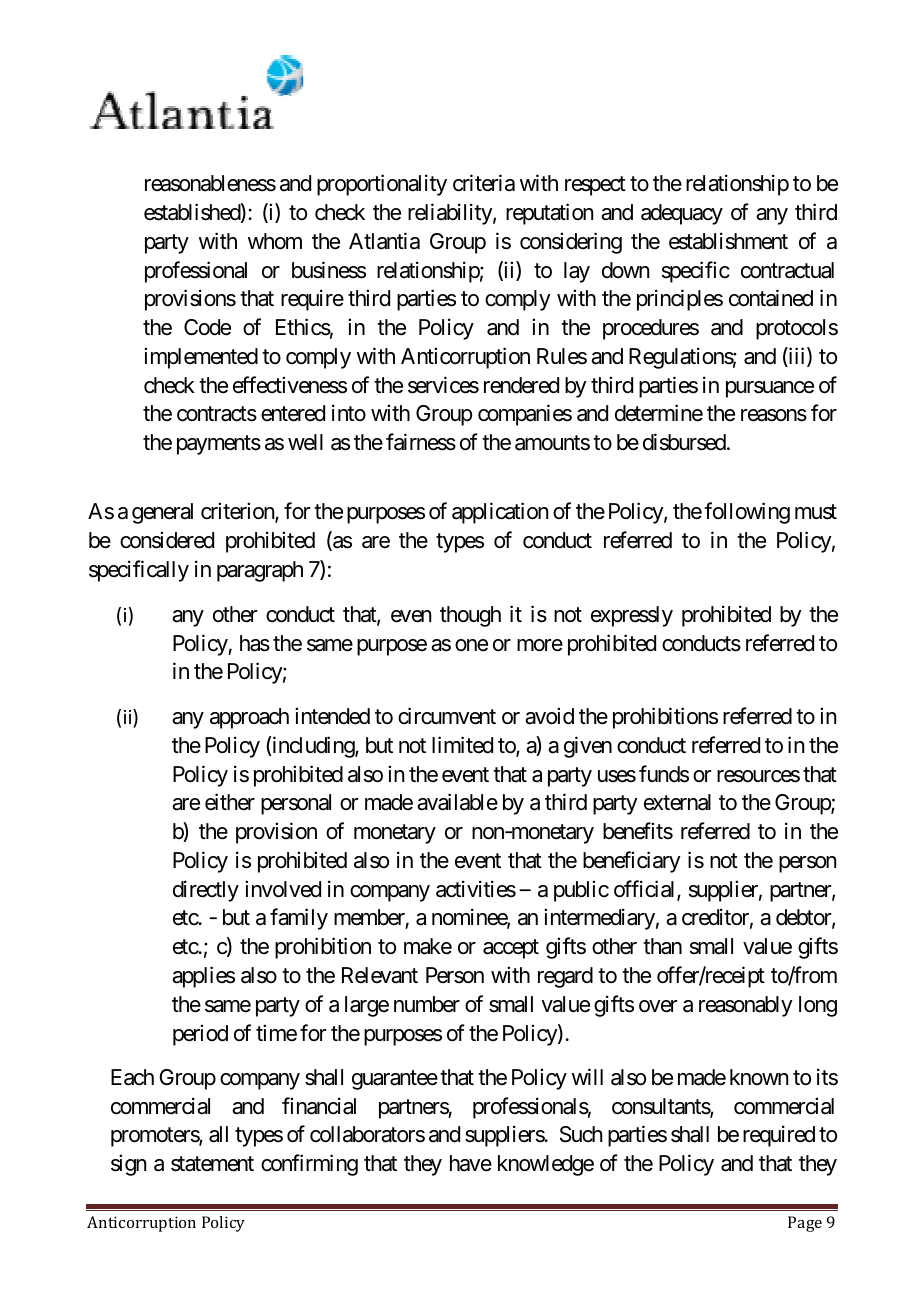 The height and width of the screenshot is (1307, 924). What do you see at coordinates (728, 241) in the screenshot?
I see `establishment` at bounding box center [728, 241].
